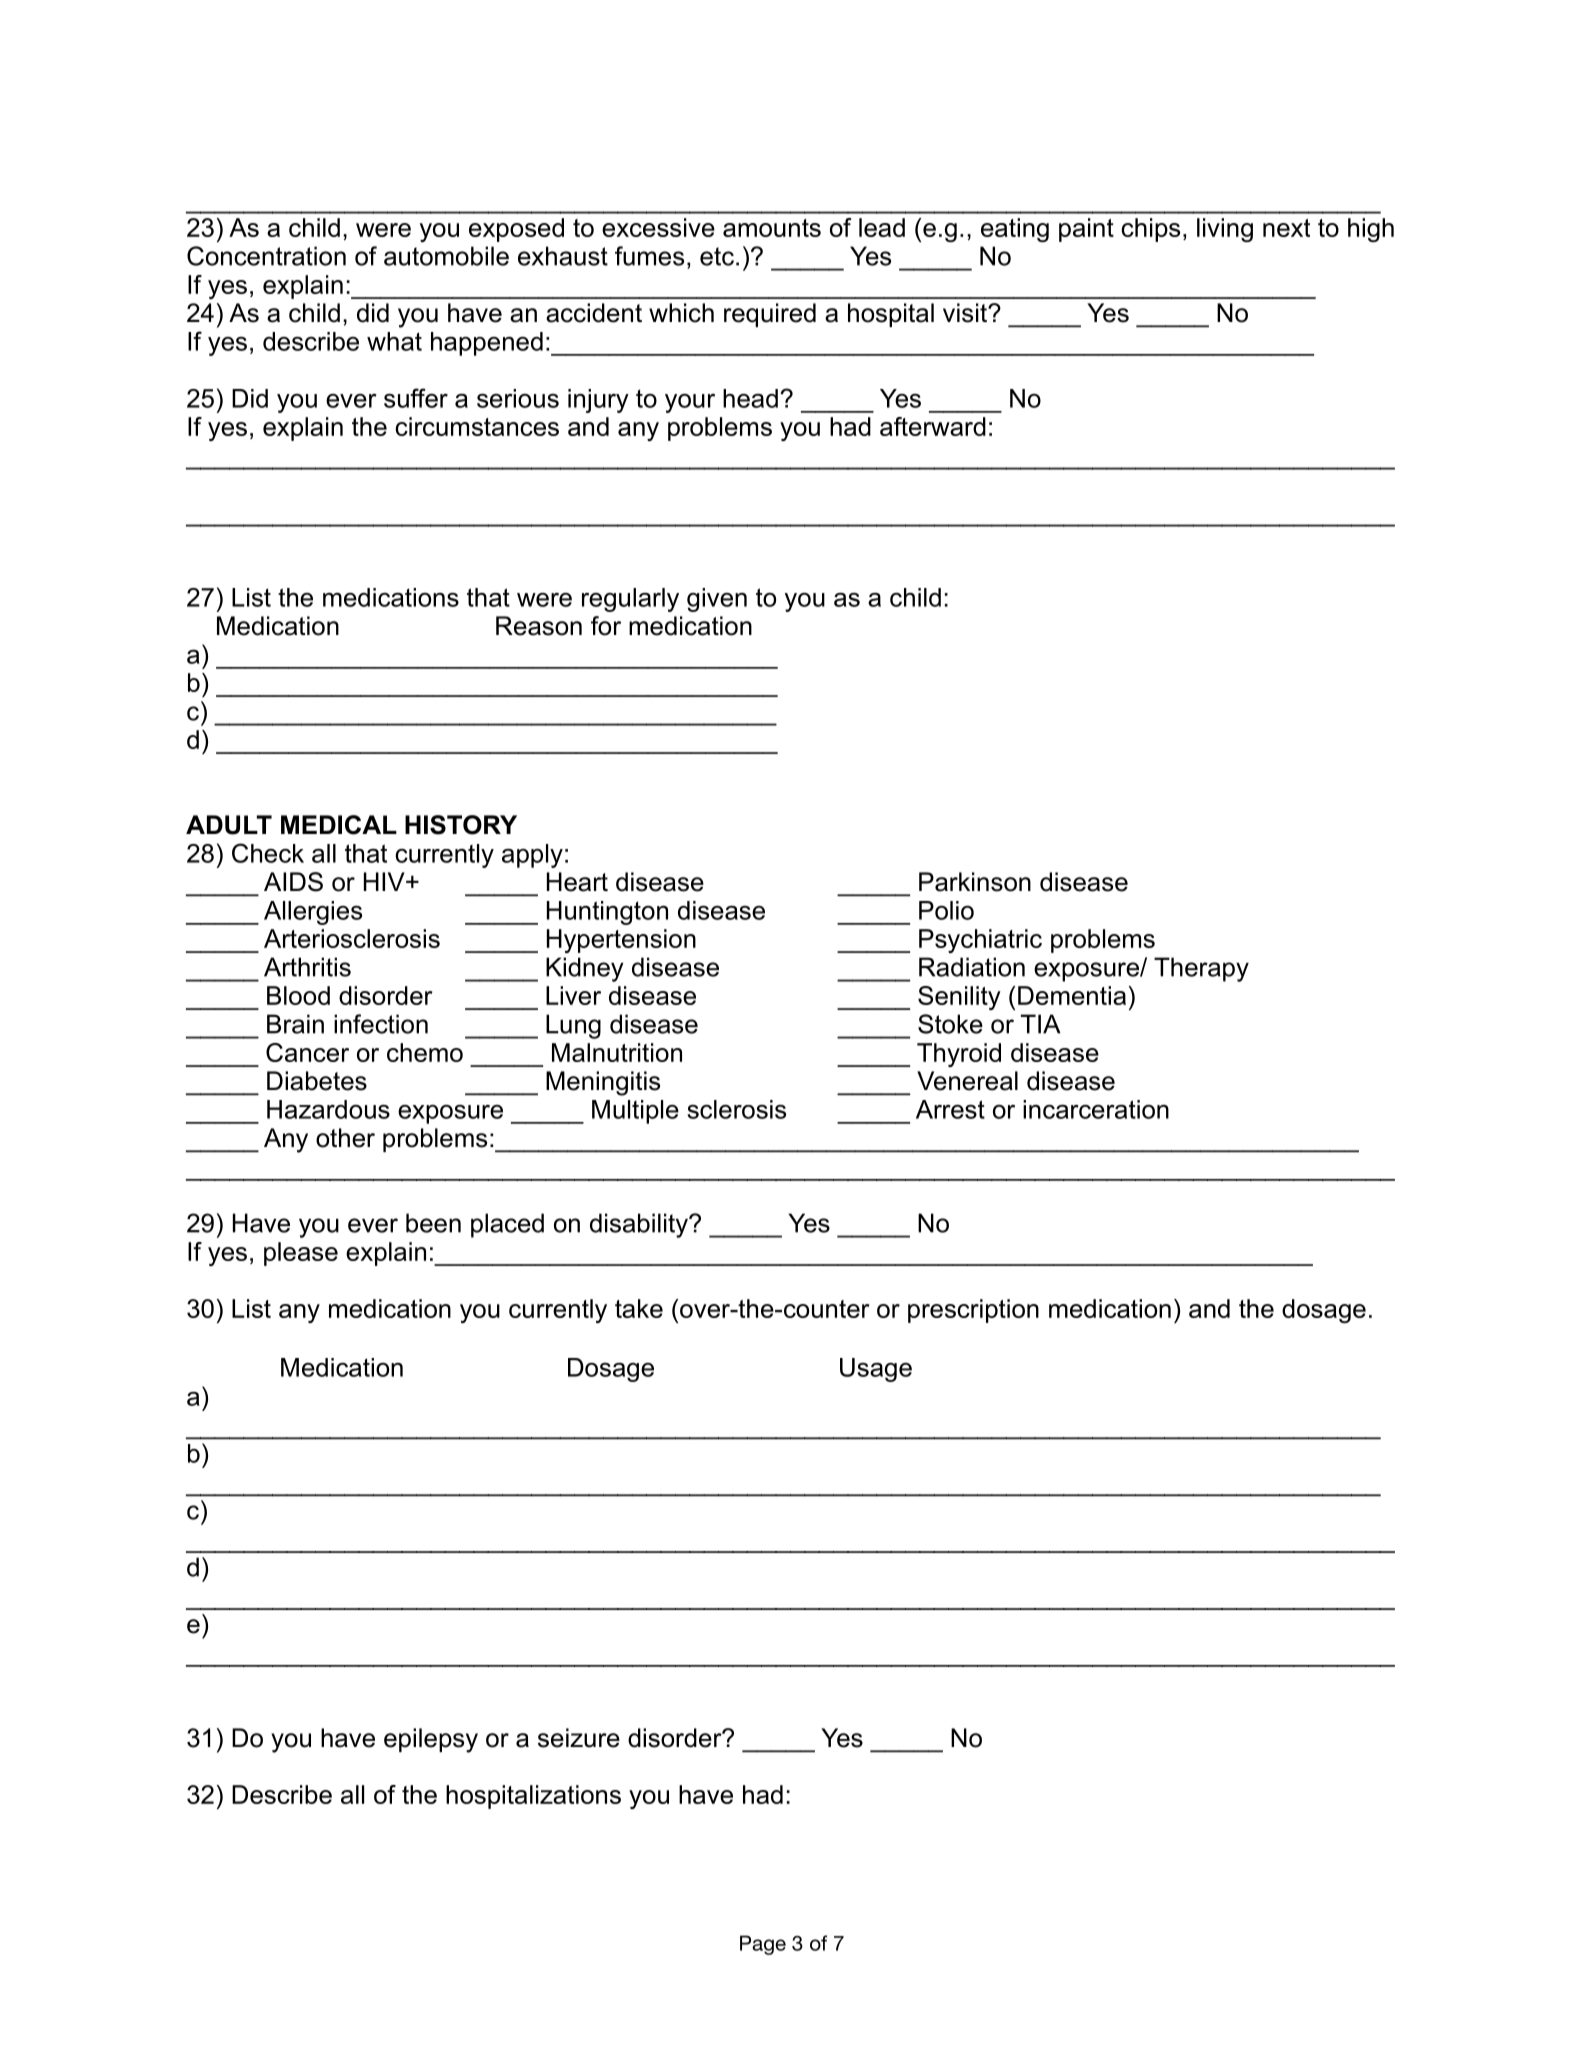 Image resolution: width=1583 pixels, height=2048 pixels. I want to click on please, so click(301, 1254).
